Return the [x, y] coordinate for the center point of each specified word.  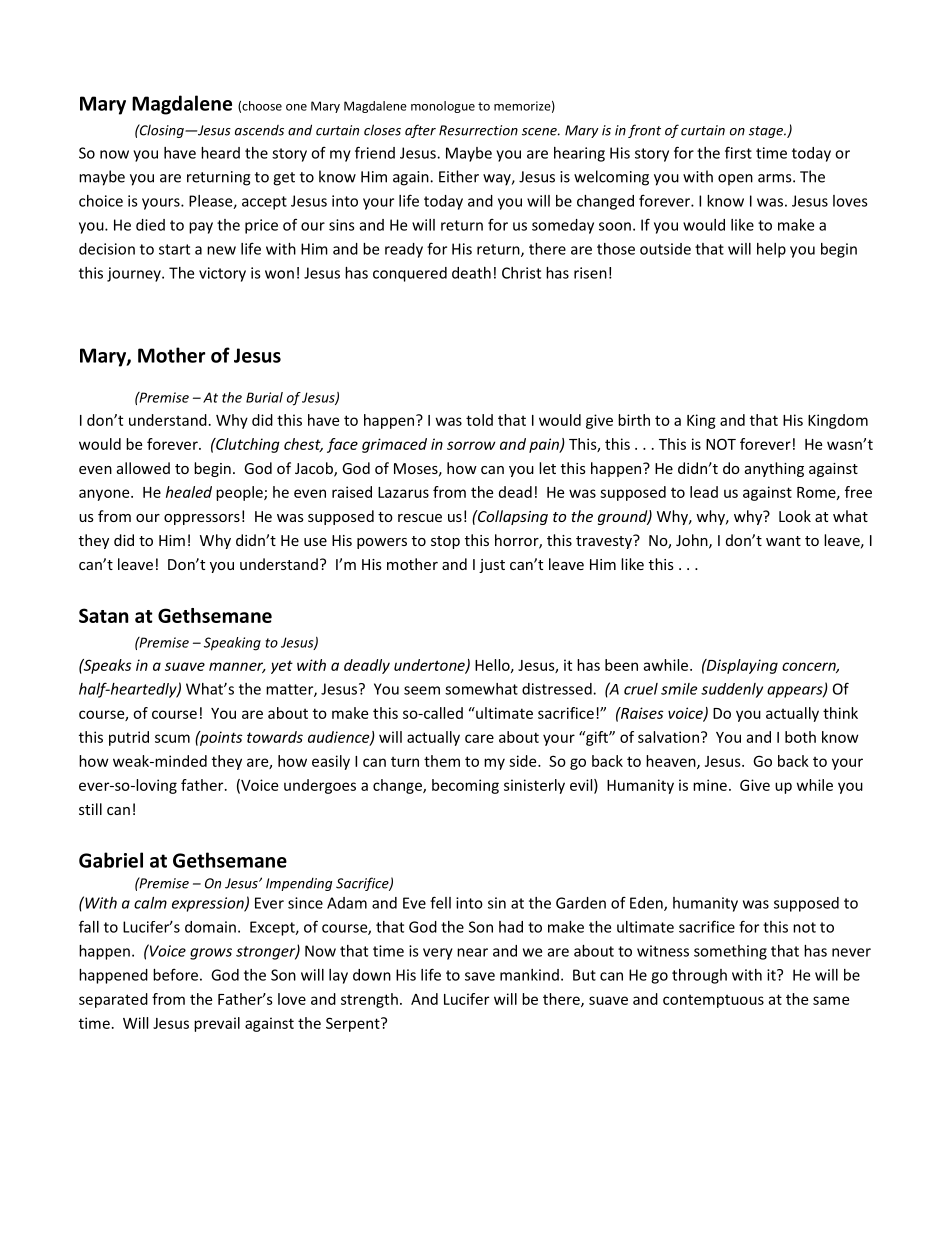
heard [220, 153]
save [480, 976]
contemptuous [713, 1001]
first [738, 152]
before [175, 974]
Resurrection [478, 130]
